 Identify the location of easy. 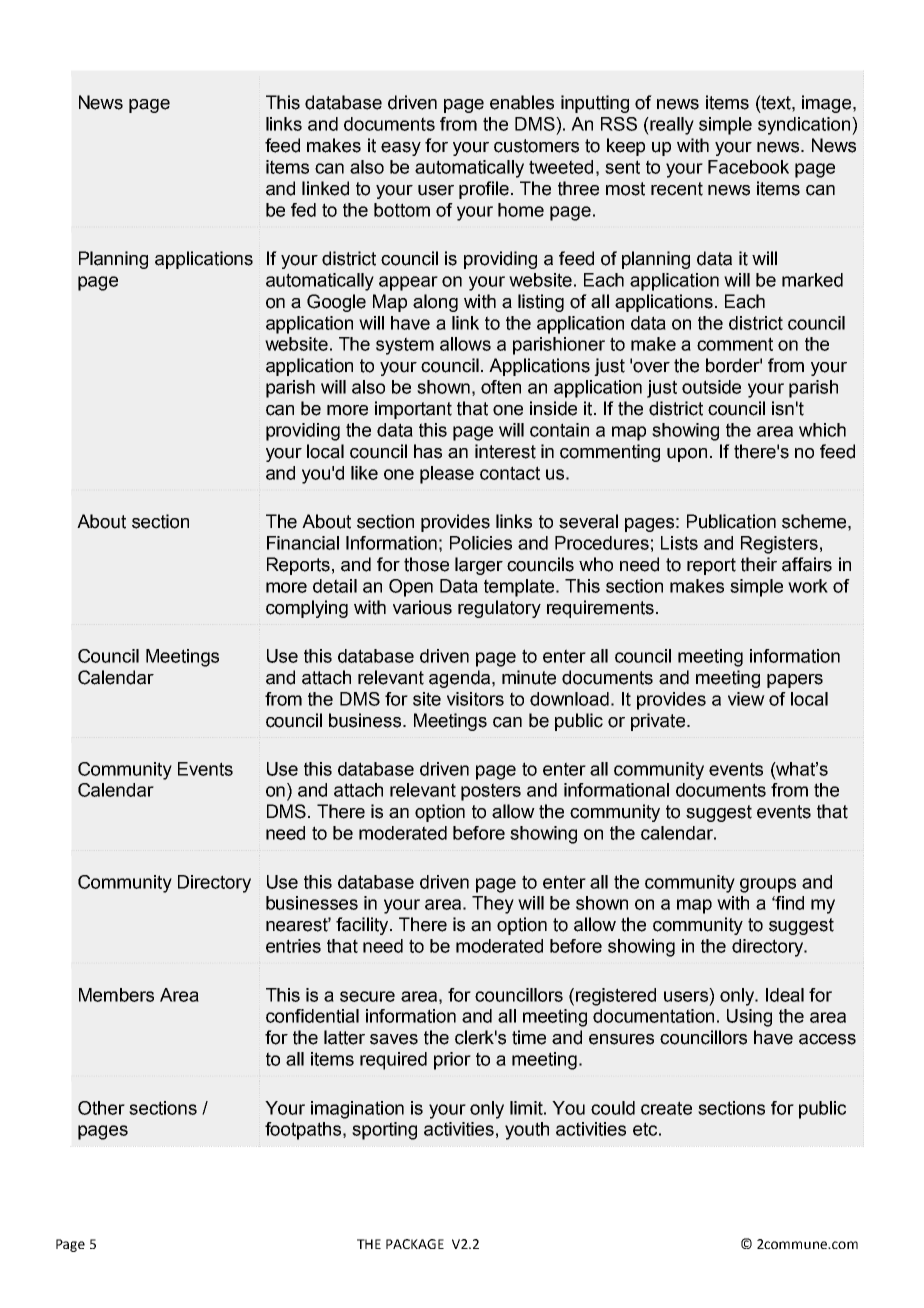
(401, 149).
